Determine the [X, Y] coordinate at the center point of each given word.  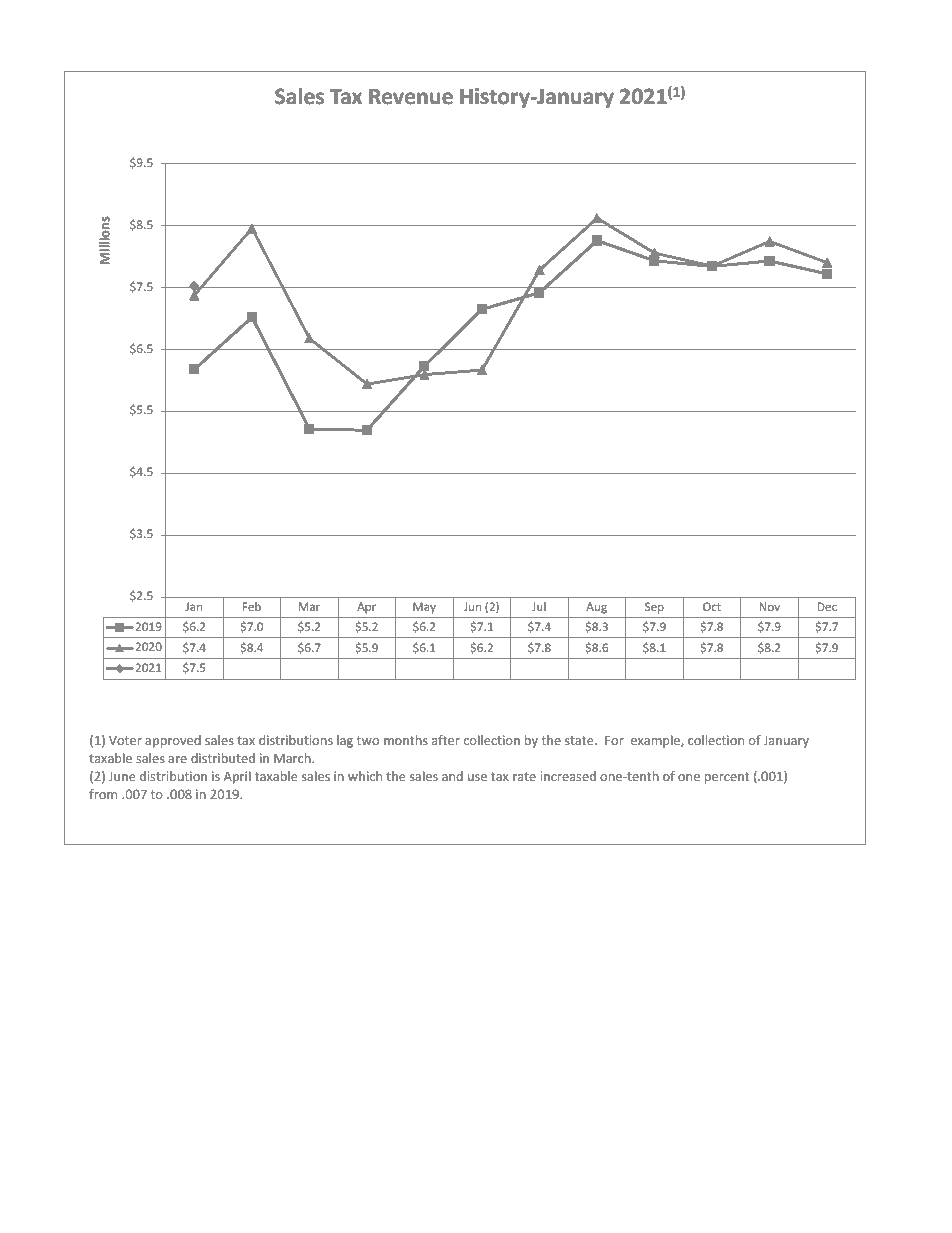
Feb [252, 606]
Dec [827, 606]
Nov [770, 606]
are [177, 759]
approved [173, 741]
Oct [712, 606]
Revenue [411, 97]
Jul [539, 606]
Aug [596, 608]
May [424, 608]
